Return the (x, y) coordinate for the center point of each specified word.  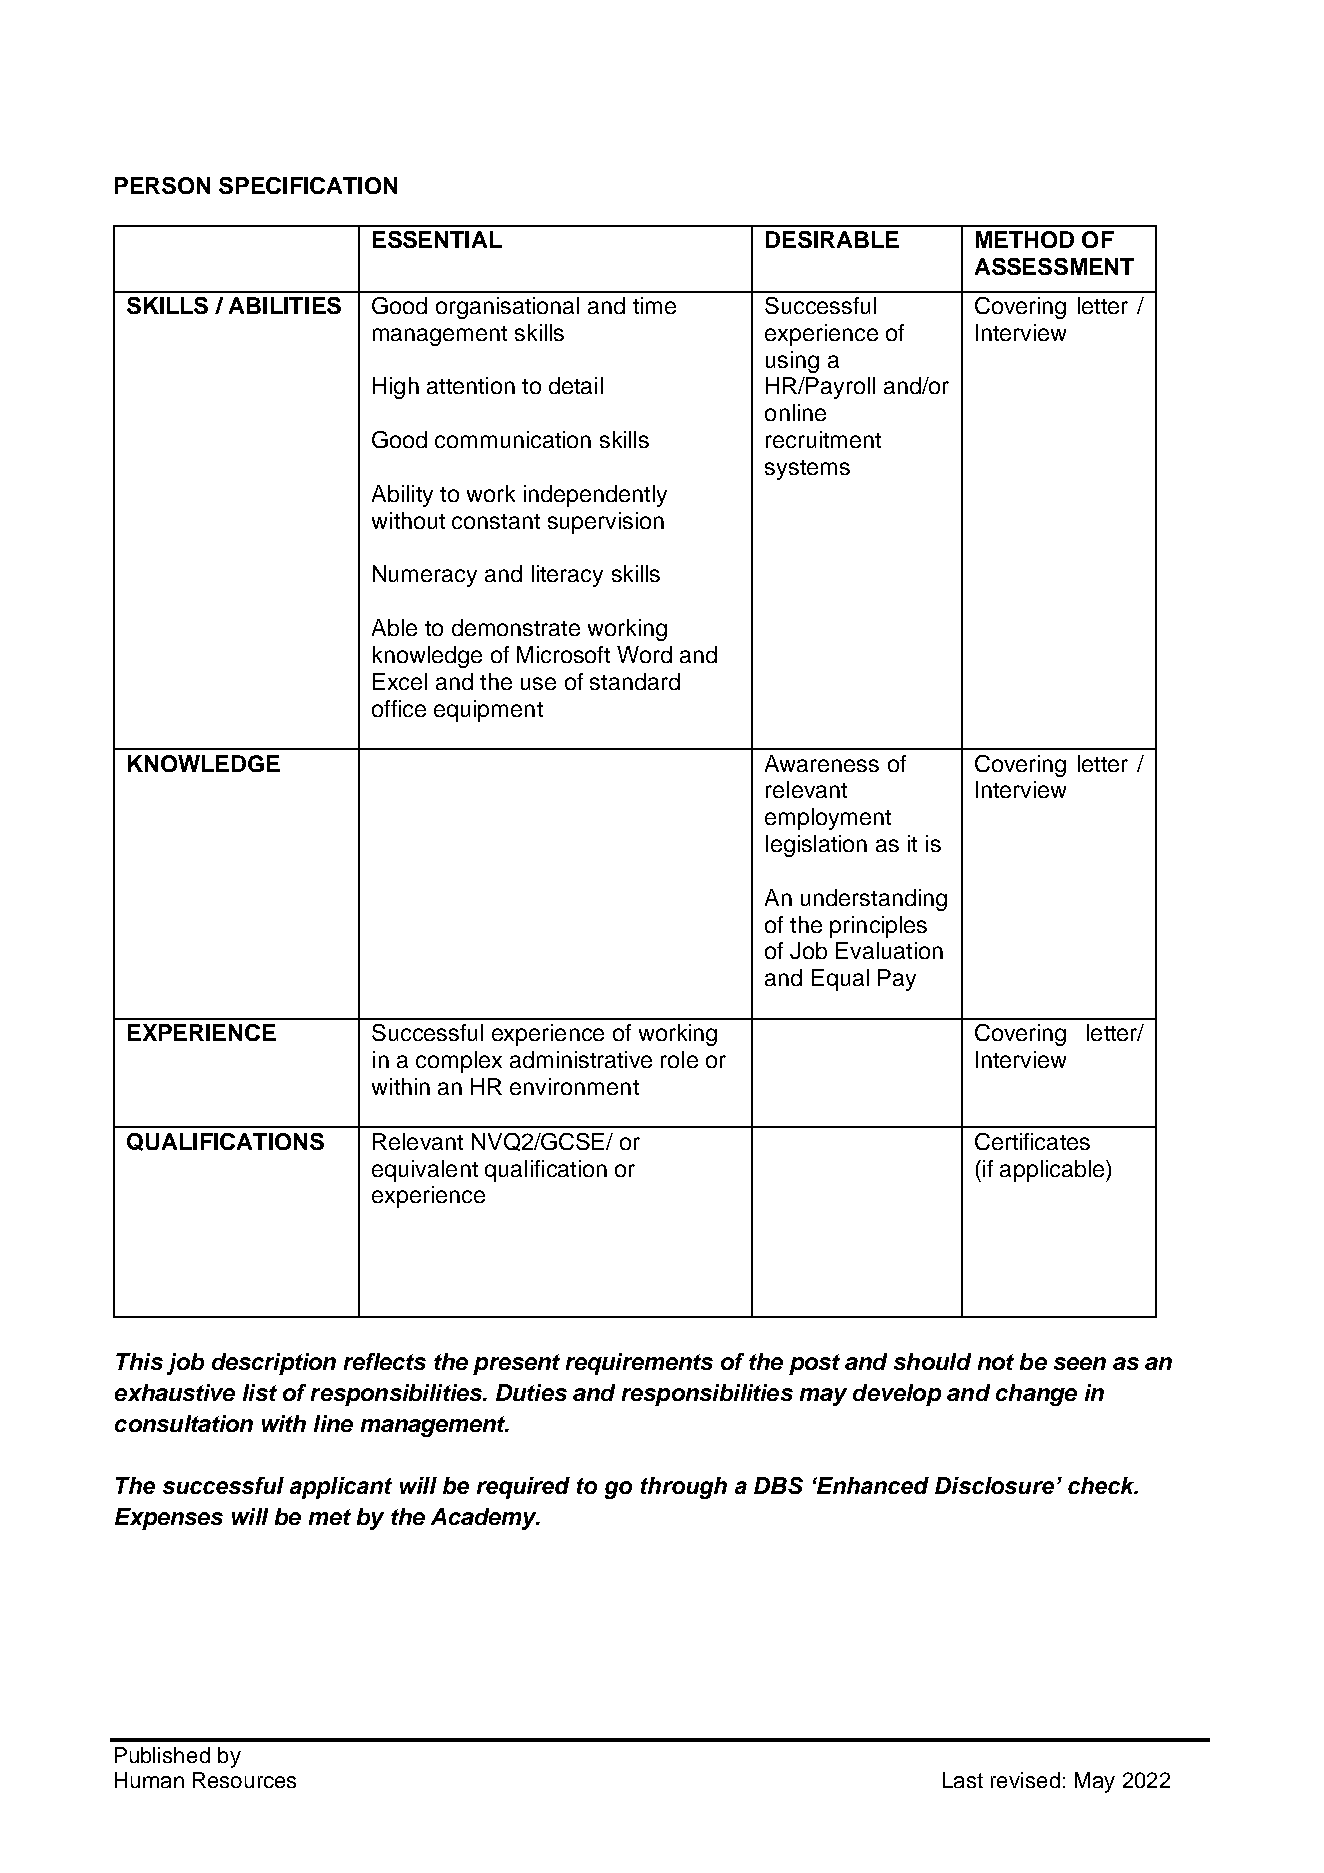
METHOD (1025, 239)
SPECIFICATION (308, 185)
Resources (244, 1780)
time (654, 305)
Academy (485, 1519)
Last (963, 1780)
